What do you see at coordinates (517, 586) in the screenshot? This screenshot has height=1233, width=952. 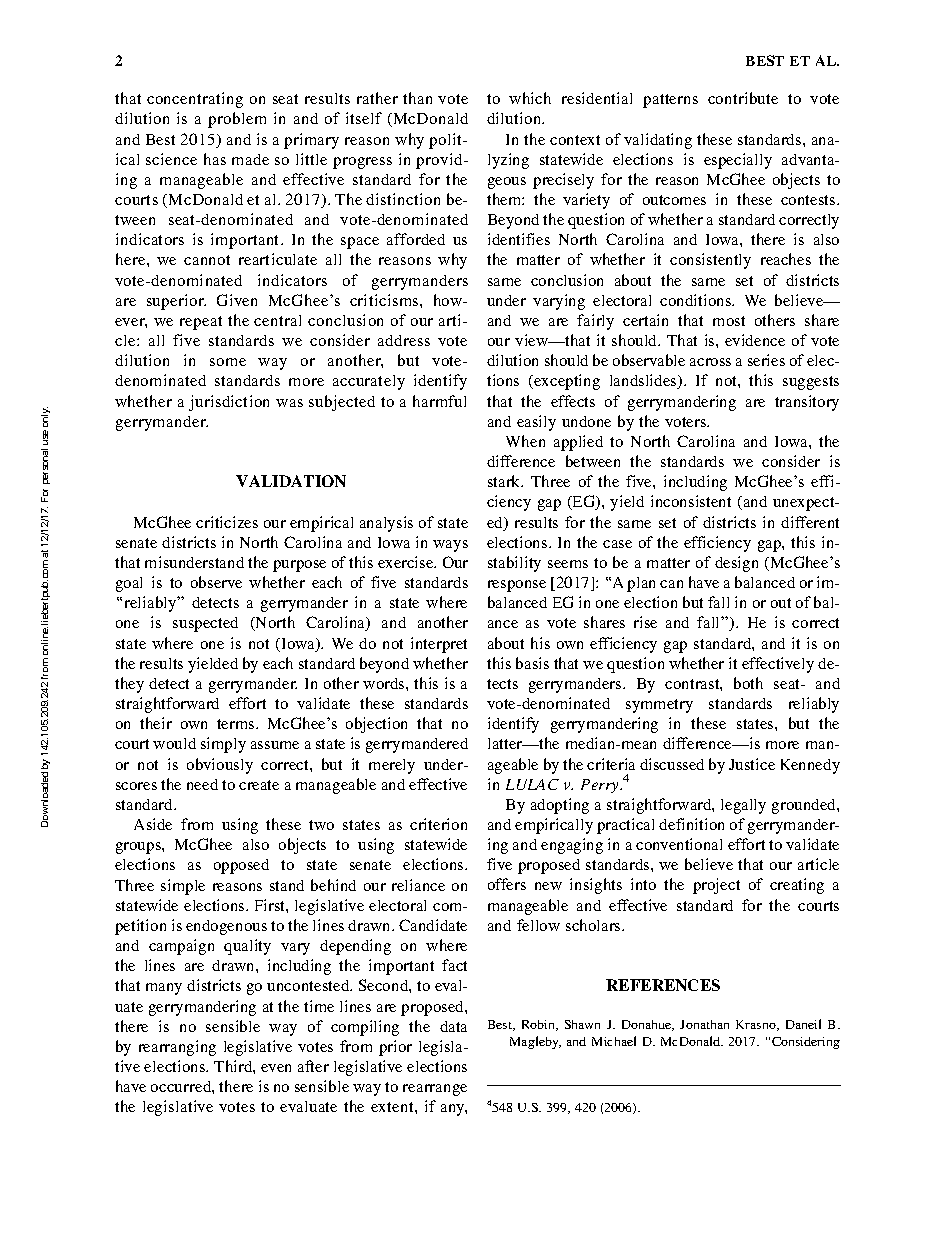 I see `response` at bounding box center [517, 586].
